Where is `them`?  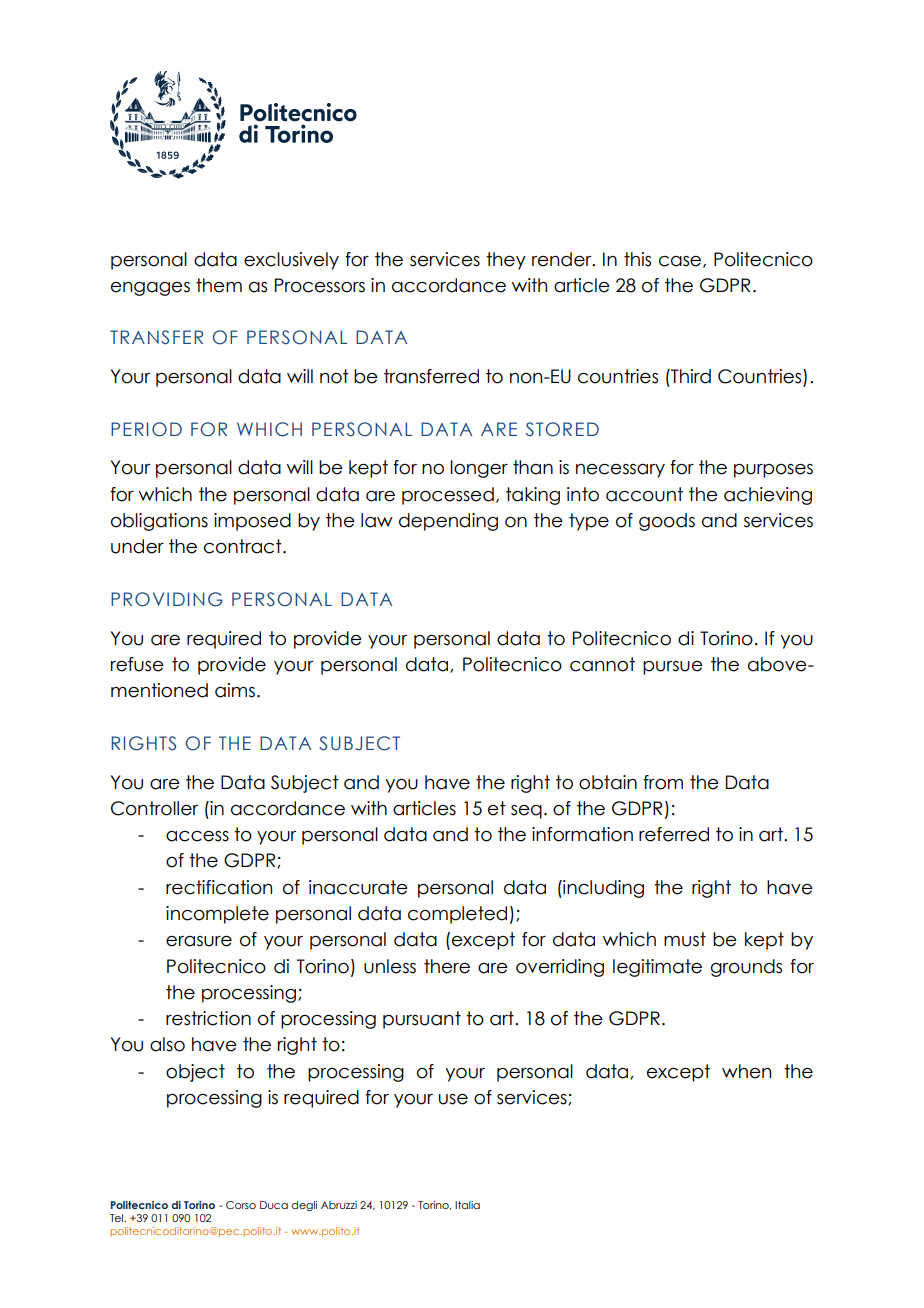
them is located at coordinates (219, 285).
